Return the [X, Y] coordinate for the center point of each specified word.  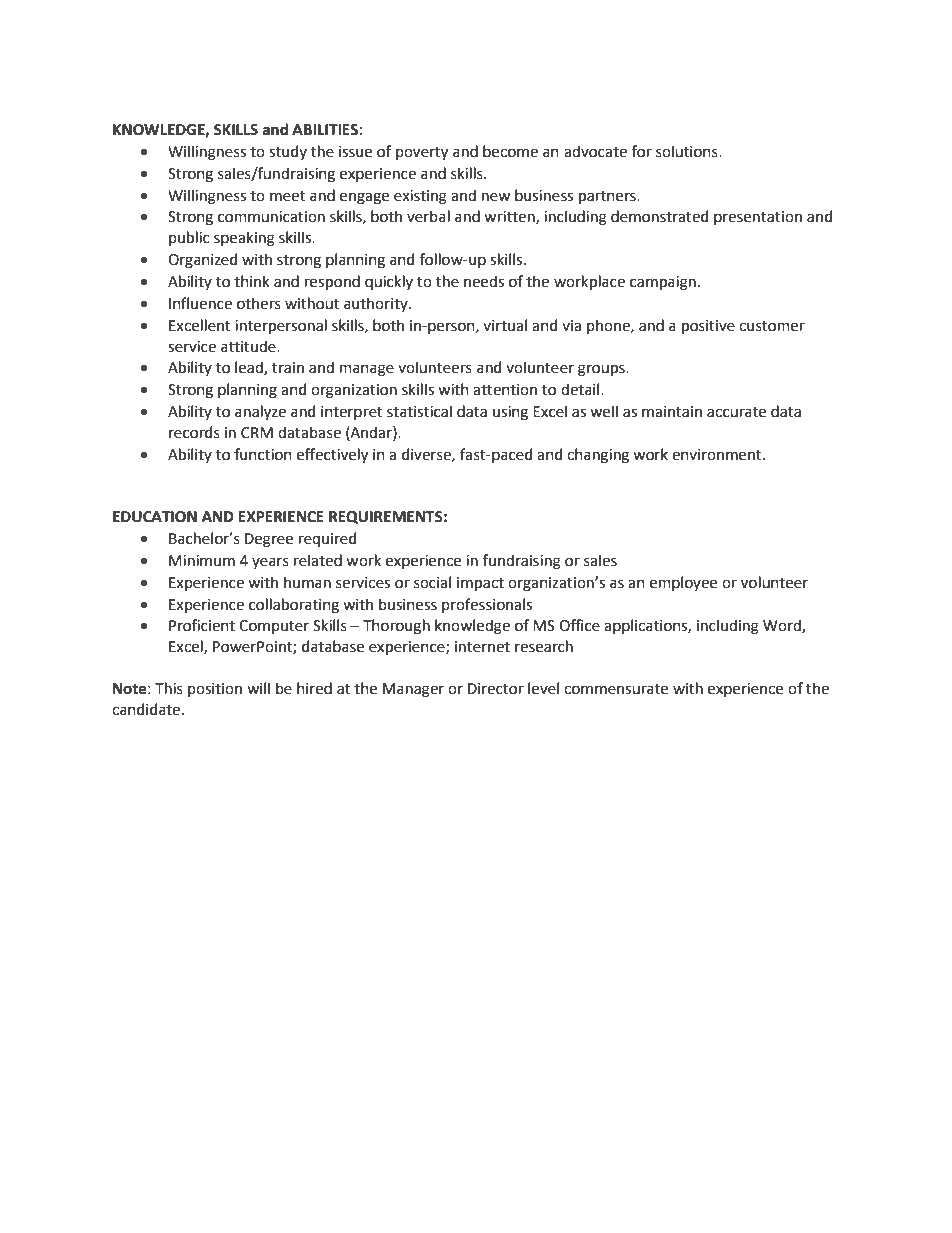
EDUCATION [155, 517]
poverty [422, 154]
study [288, 152]
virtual [505, 325]
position [215, 690]
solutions [688, 151]
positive [708, 327]
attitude [249, 346]
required [327, 539]
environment [718, 455]
